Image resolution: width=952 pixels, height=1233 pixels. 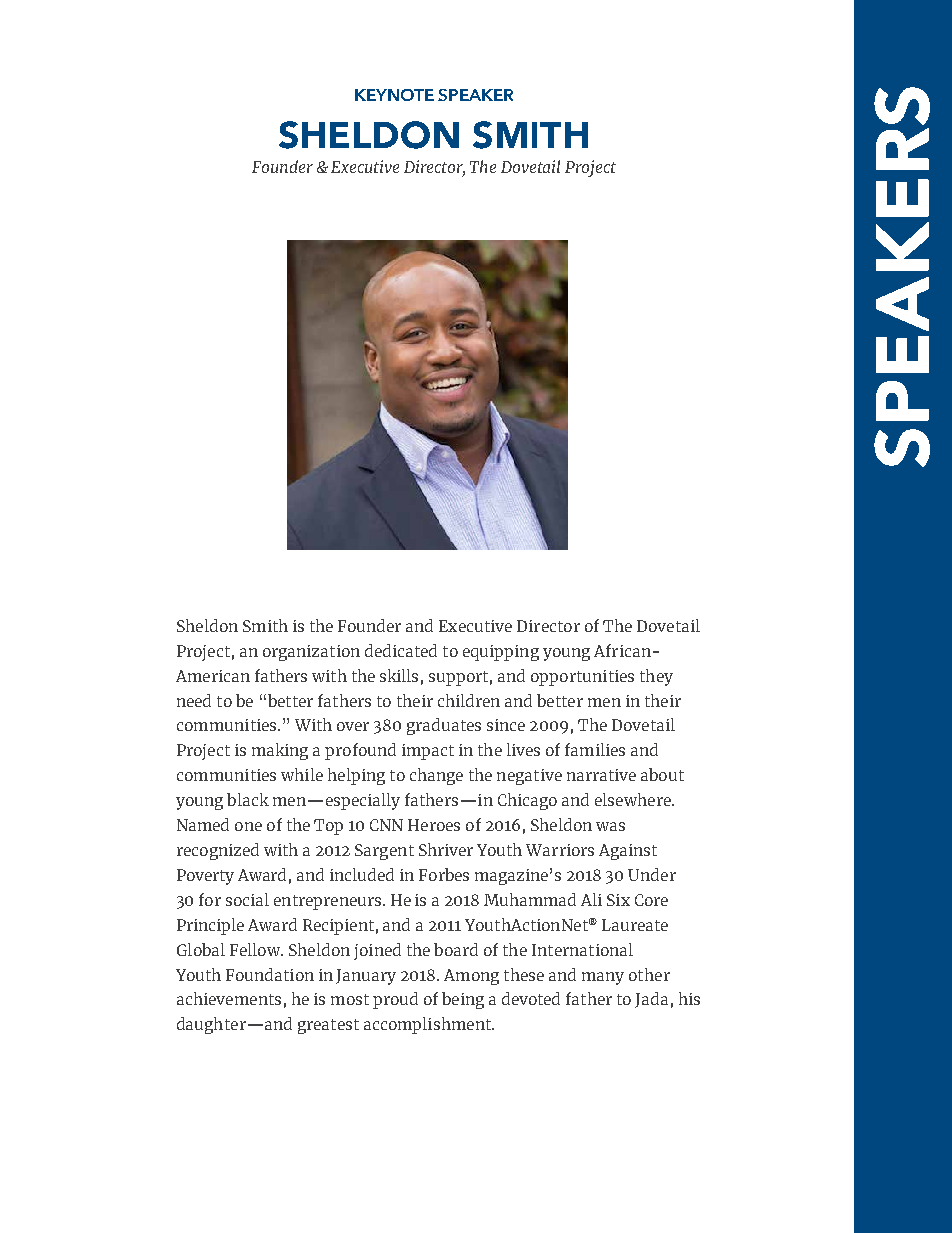 I want to click on organization, so click(x=311, y=653).
